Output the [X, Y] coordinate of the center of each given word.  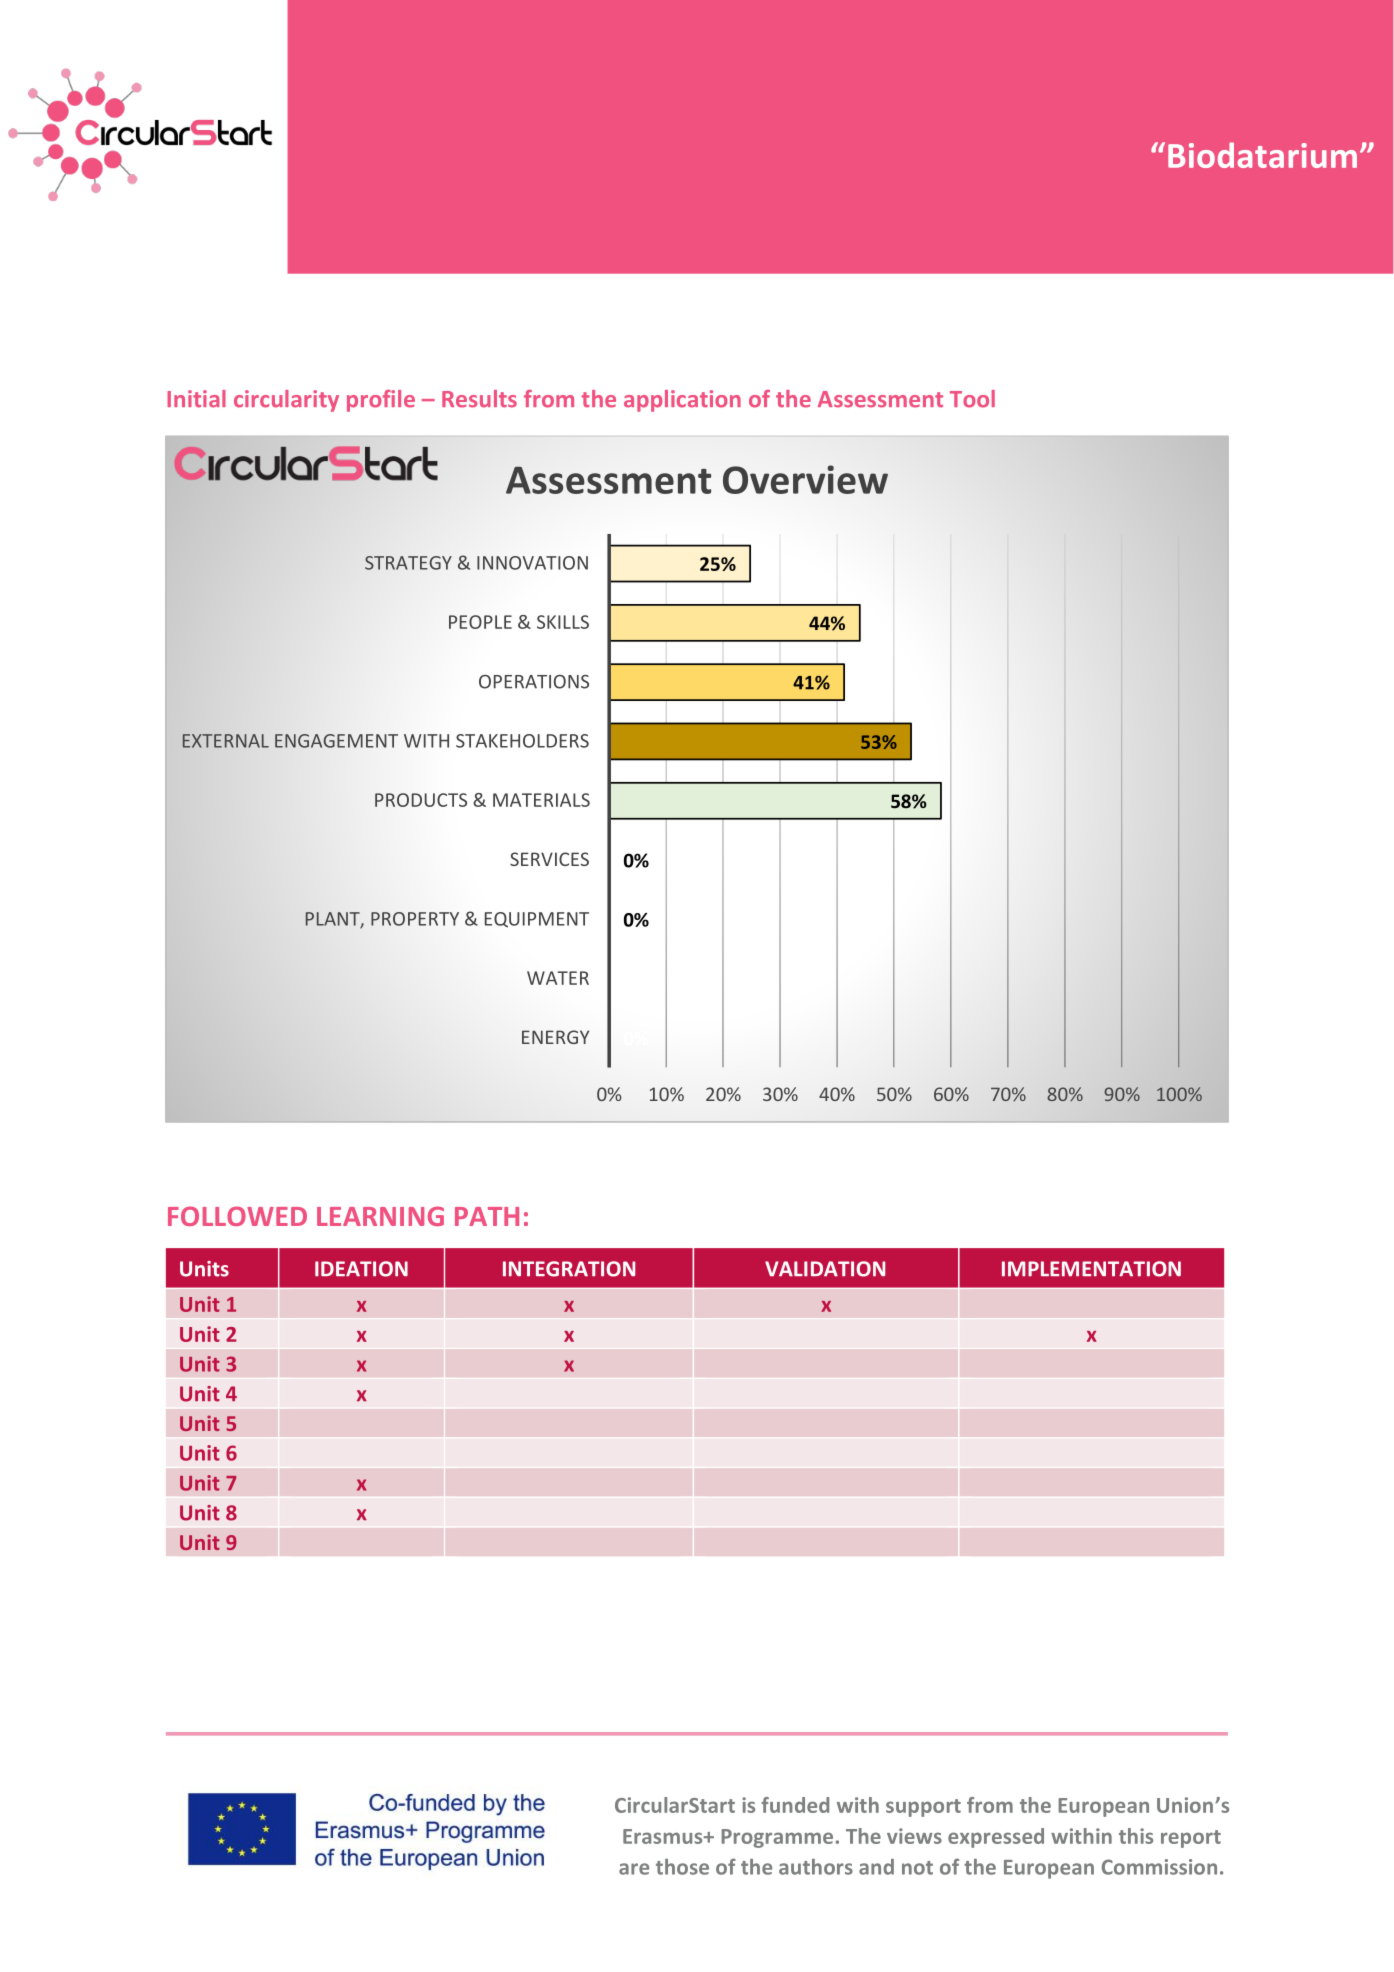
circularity [286, 401]
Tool [972, 399]
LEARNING [380, 1216]
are [634, 1869]
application [682, 401]
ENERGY [555, 1037]
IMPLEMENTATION [1091, 1269]
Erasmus [664, 1836]
